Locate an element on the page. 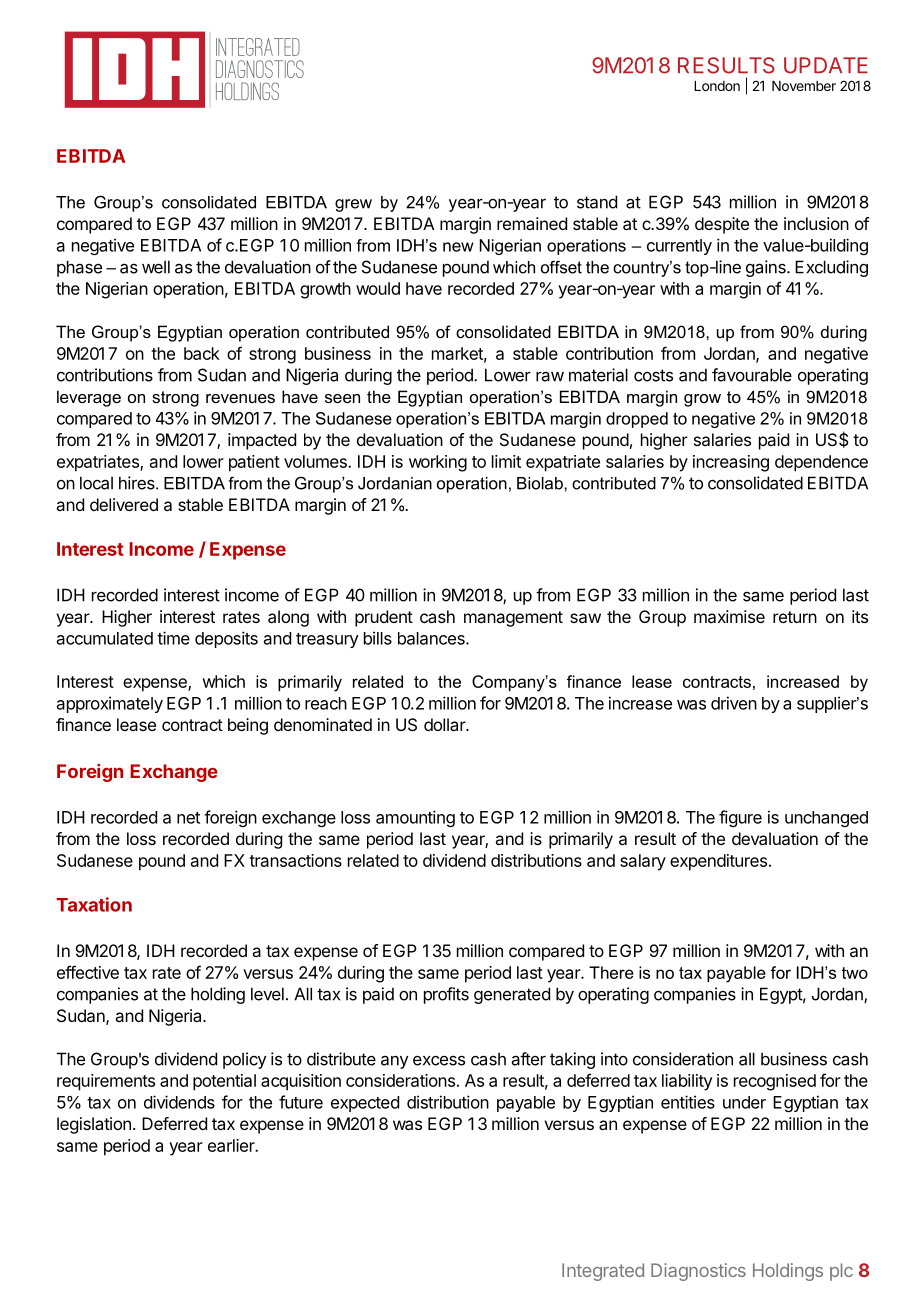 The image size is (924, 1308). expenditures is located at coordinates (718, 862).
